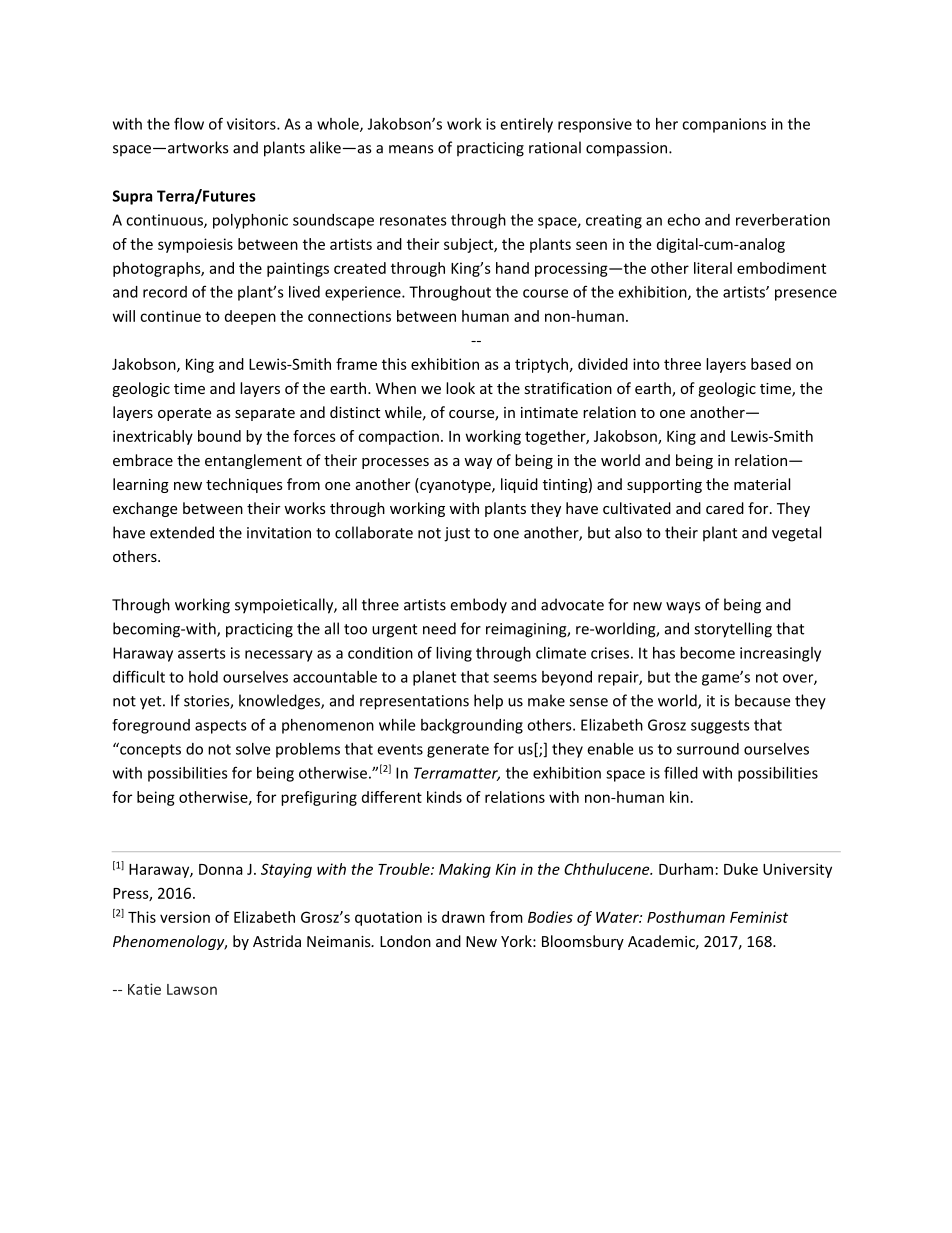  Describe the element at coordinates (762, 700) in the screenshot. I see `because` at that location.
